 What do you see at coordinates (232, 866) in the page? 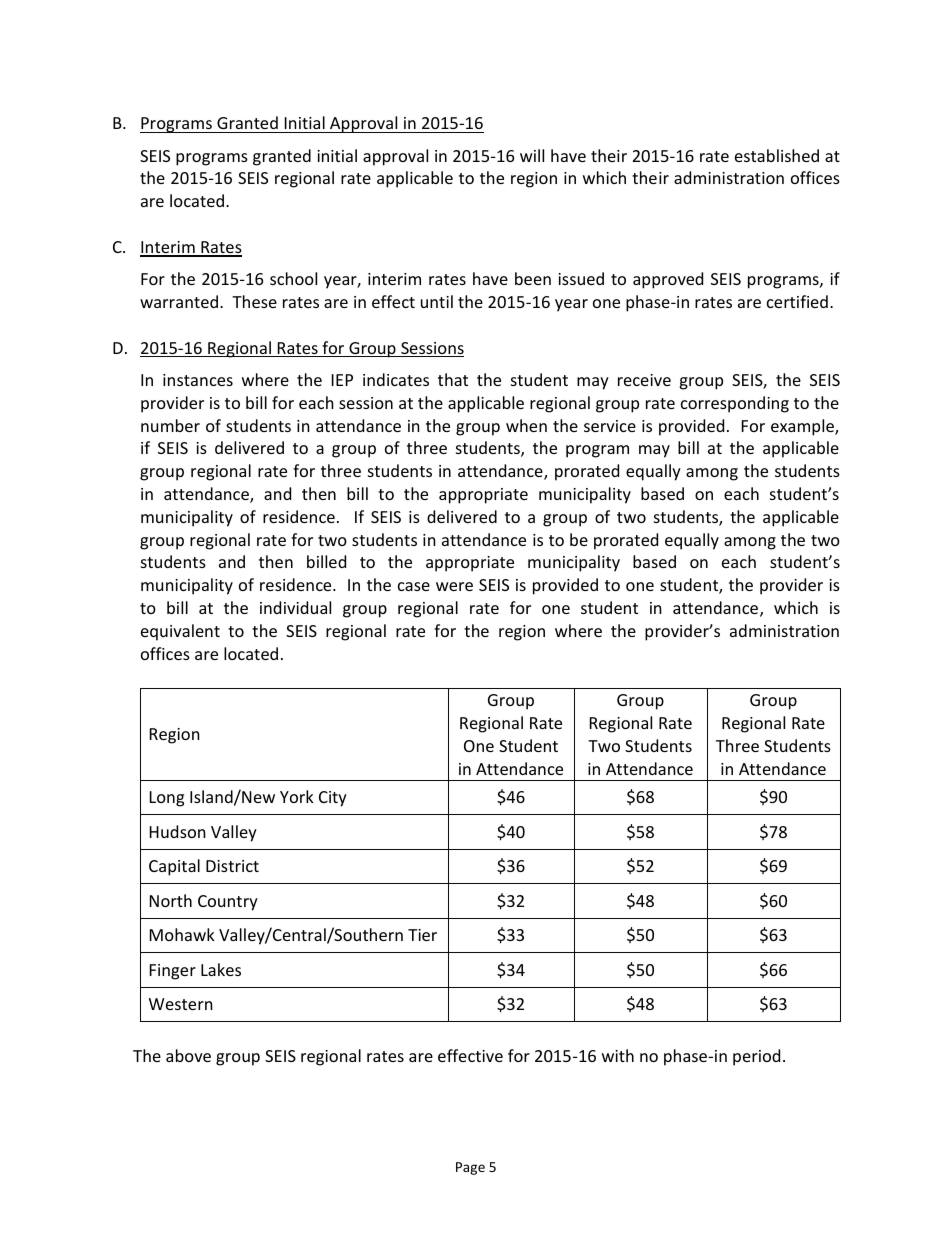
I see `District` at bounding box center [232, 866].
